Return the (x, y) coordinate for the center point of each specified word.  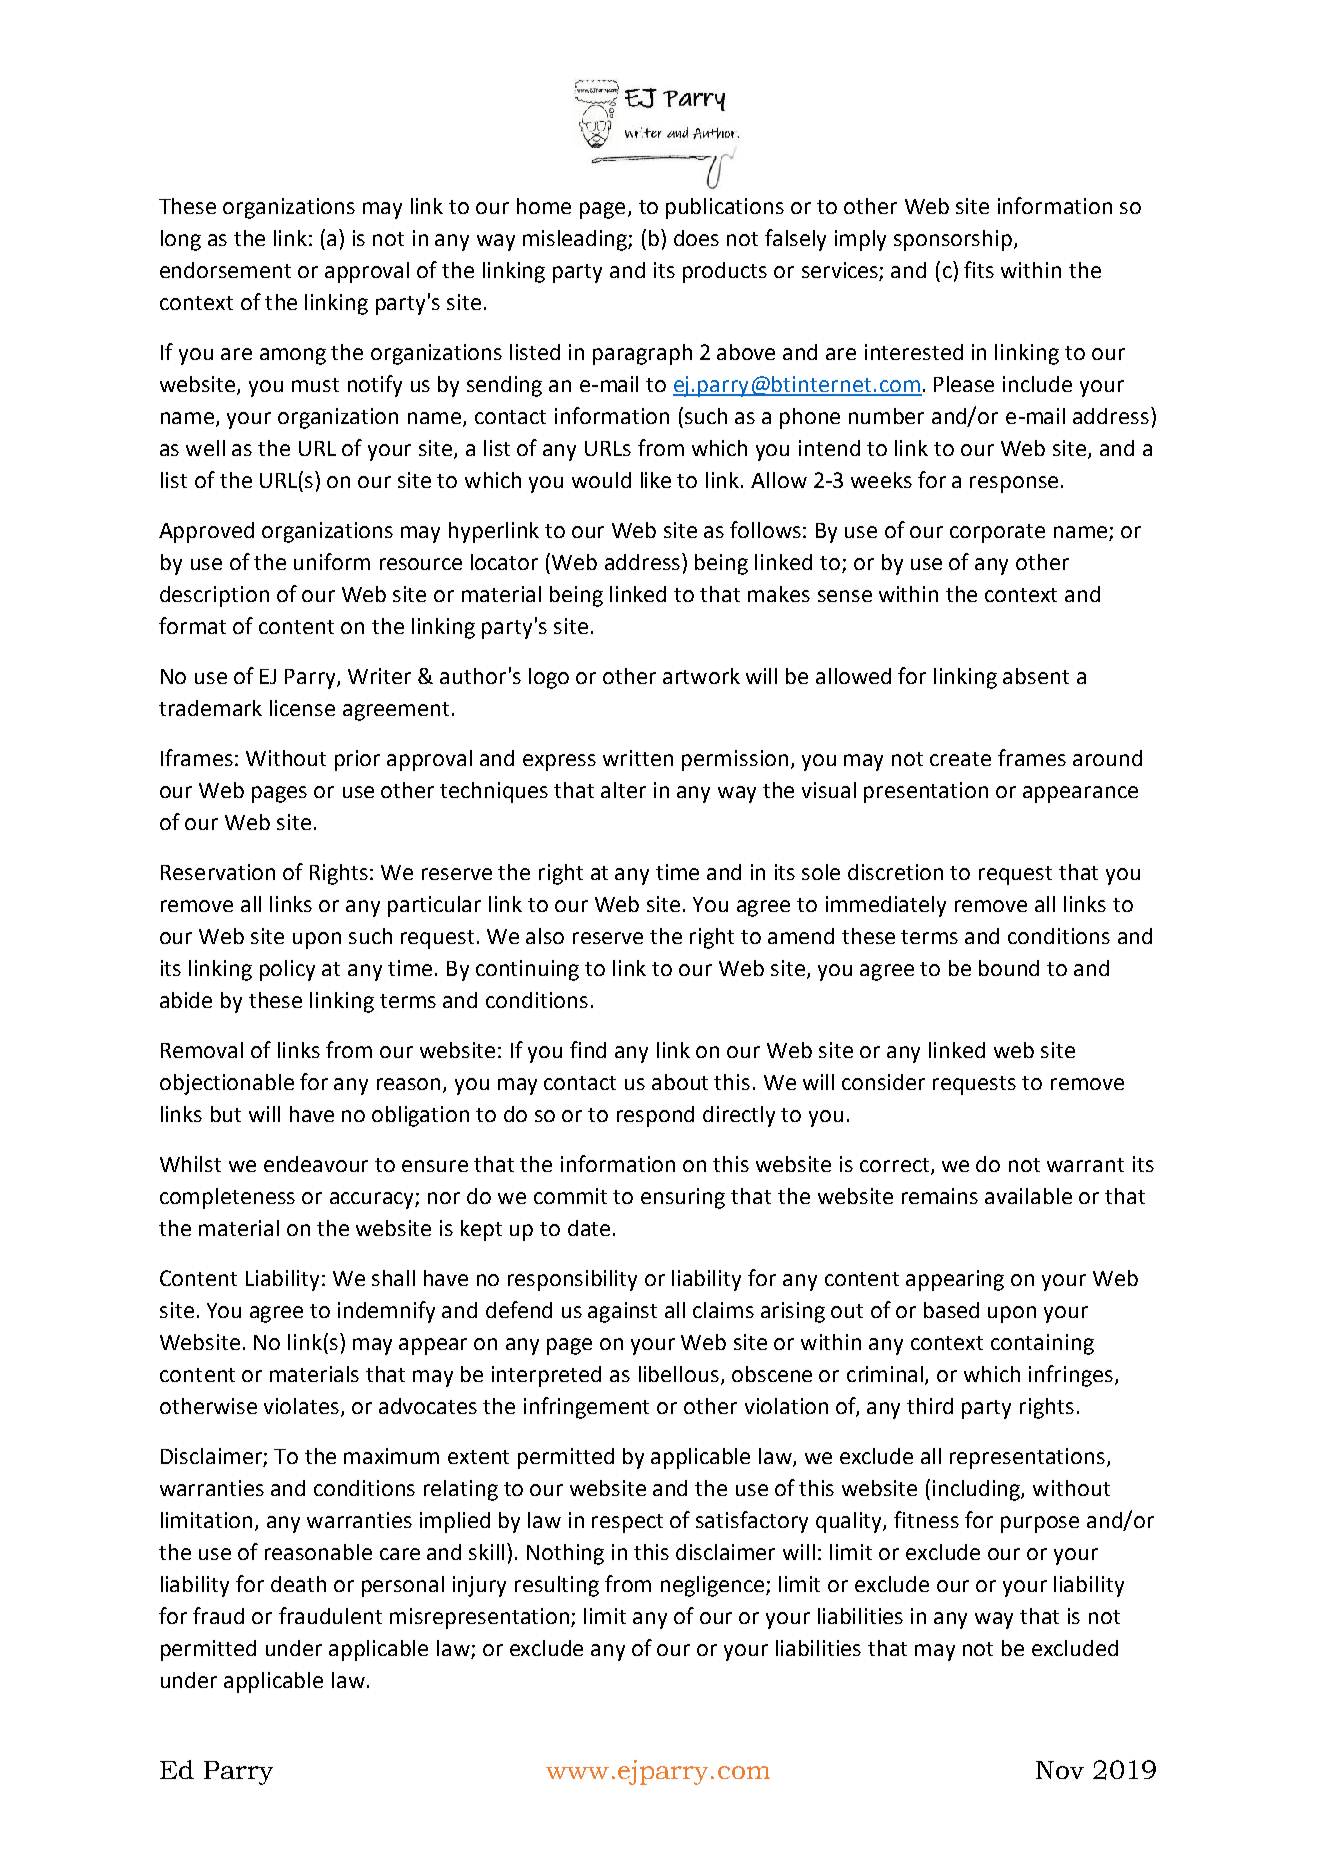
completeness (227, 1198)
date (589, 1228)
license (302, 708)
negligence (714, 1586)
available (1028, 1196)
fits (979, 269)
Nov (1060, 1770)
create (960, 759)
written (638, 758)
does (696, 238)
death (298, 1584)
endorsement (225, 270)
